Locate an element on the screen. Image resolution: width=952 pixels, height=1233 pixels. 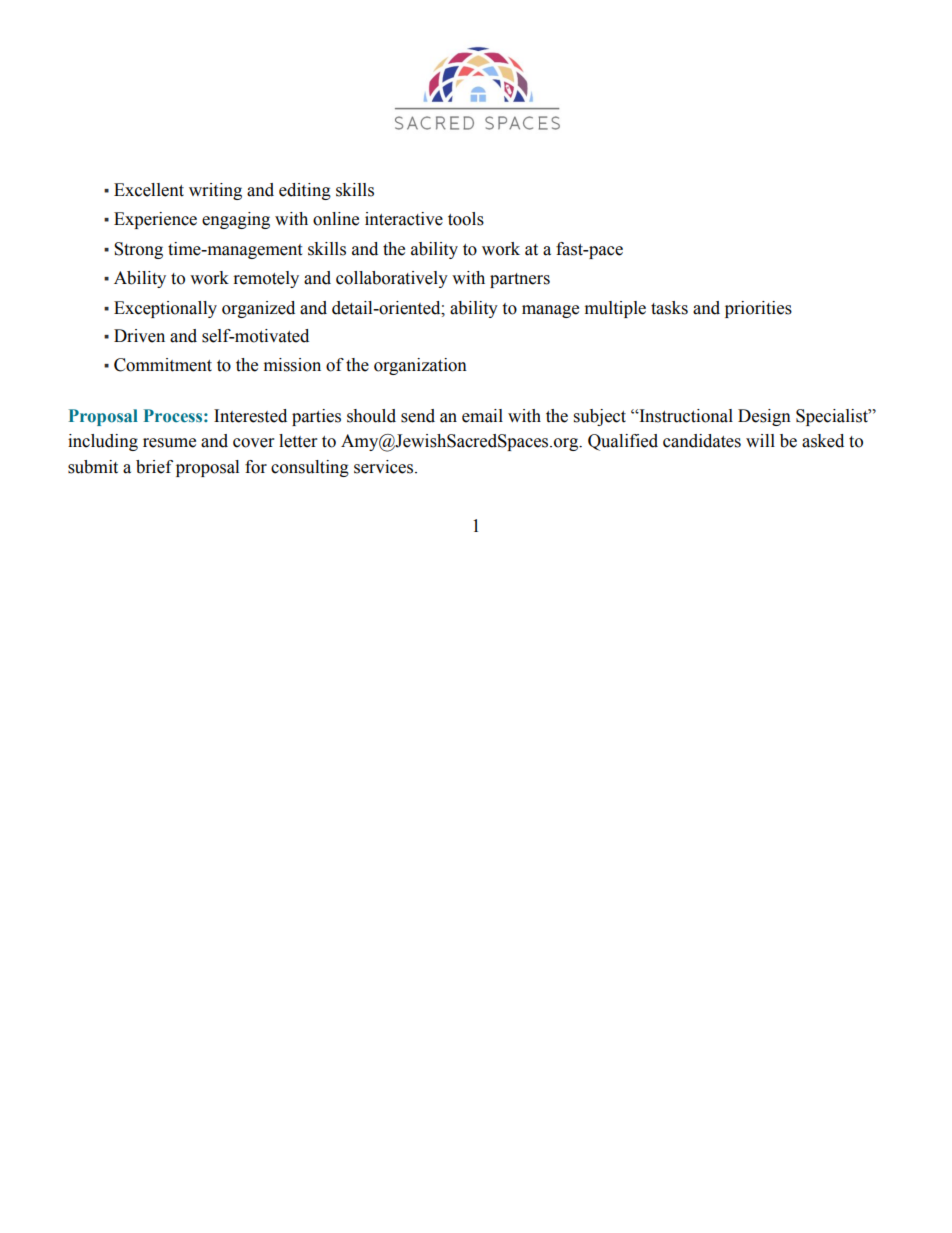
brief is located at coordinates (154, 467).
